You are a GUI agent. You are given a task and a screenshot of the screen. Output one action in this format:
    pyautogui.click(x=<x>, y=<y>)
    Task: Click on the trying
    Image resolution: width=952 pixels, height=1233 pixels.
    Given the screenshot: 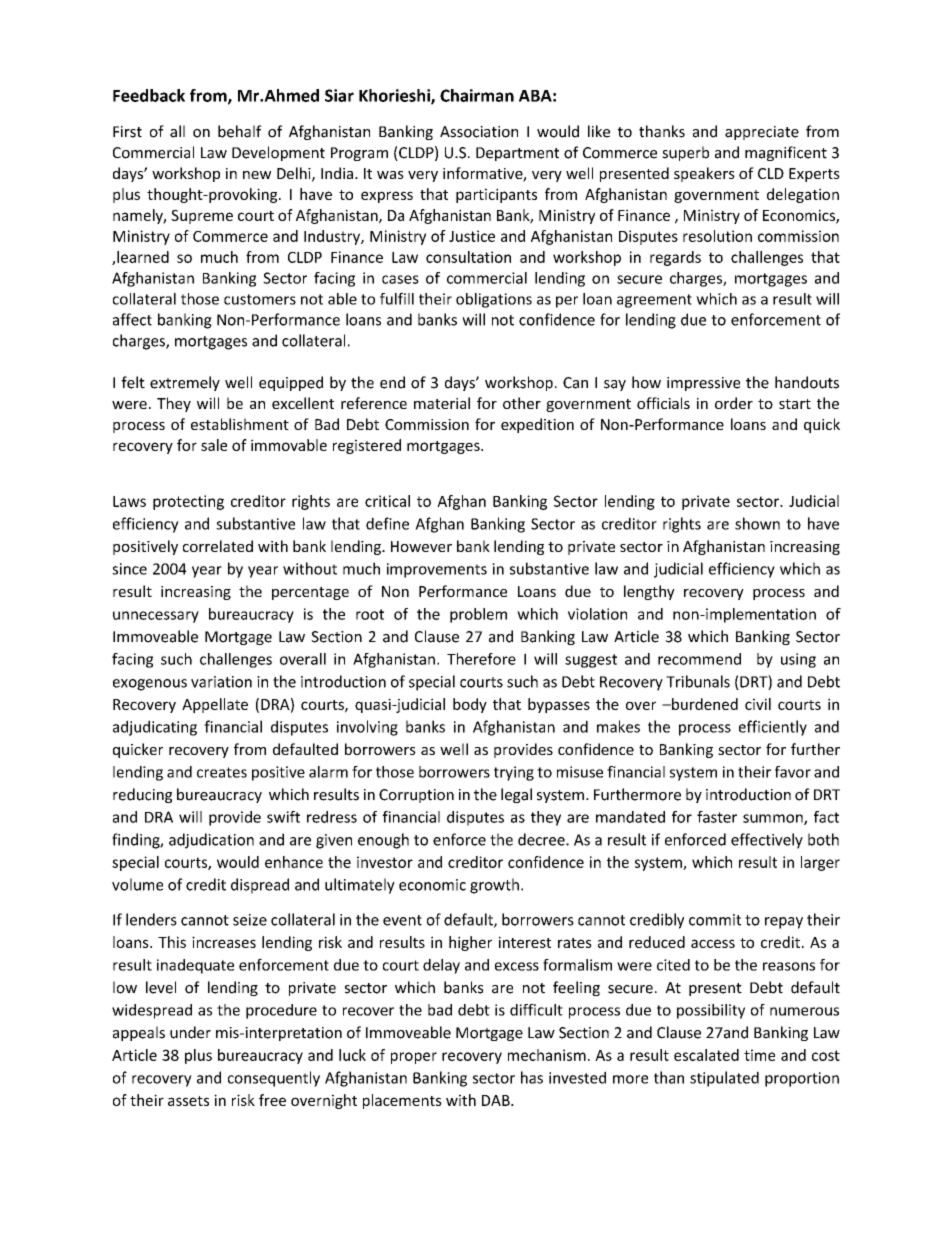 What is the action you would take?
    pyautogui.click(x=514, y=773)
